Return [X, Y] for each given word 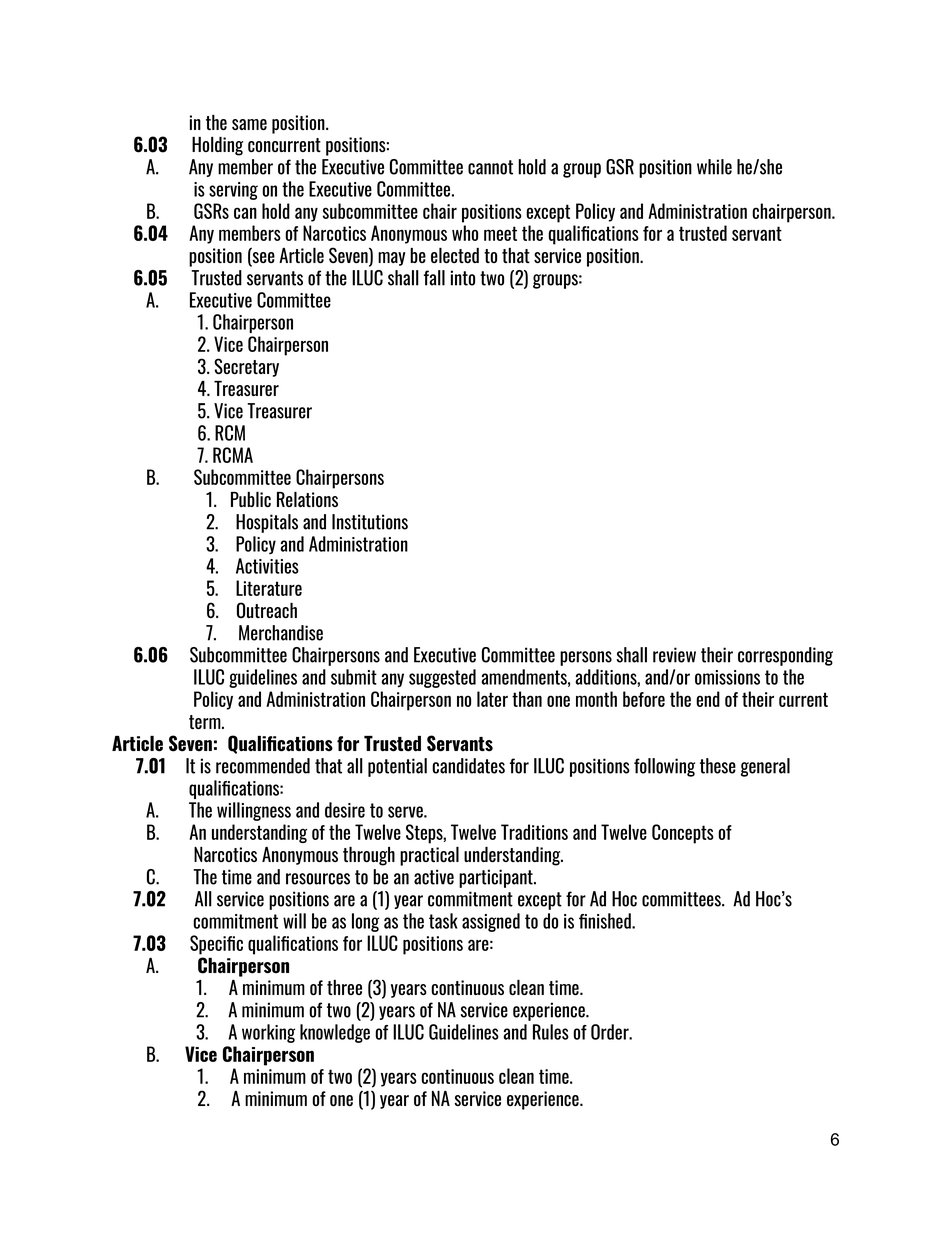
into [463, 278]
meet [500, 233]
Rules [551, 1032]
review [674, 655]
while [714, 167]
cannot [490, 167]
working [268, 1033]
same [249, 124]
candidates [468, 766]
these [718, 766]
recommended [263, 766]
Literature [269, 588]
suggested [442, 678]
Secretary [246, 367]
